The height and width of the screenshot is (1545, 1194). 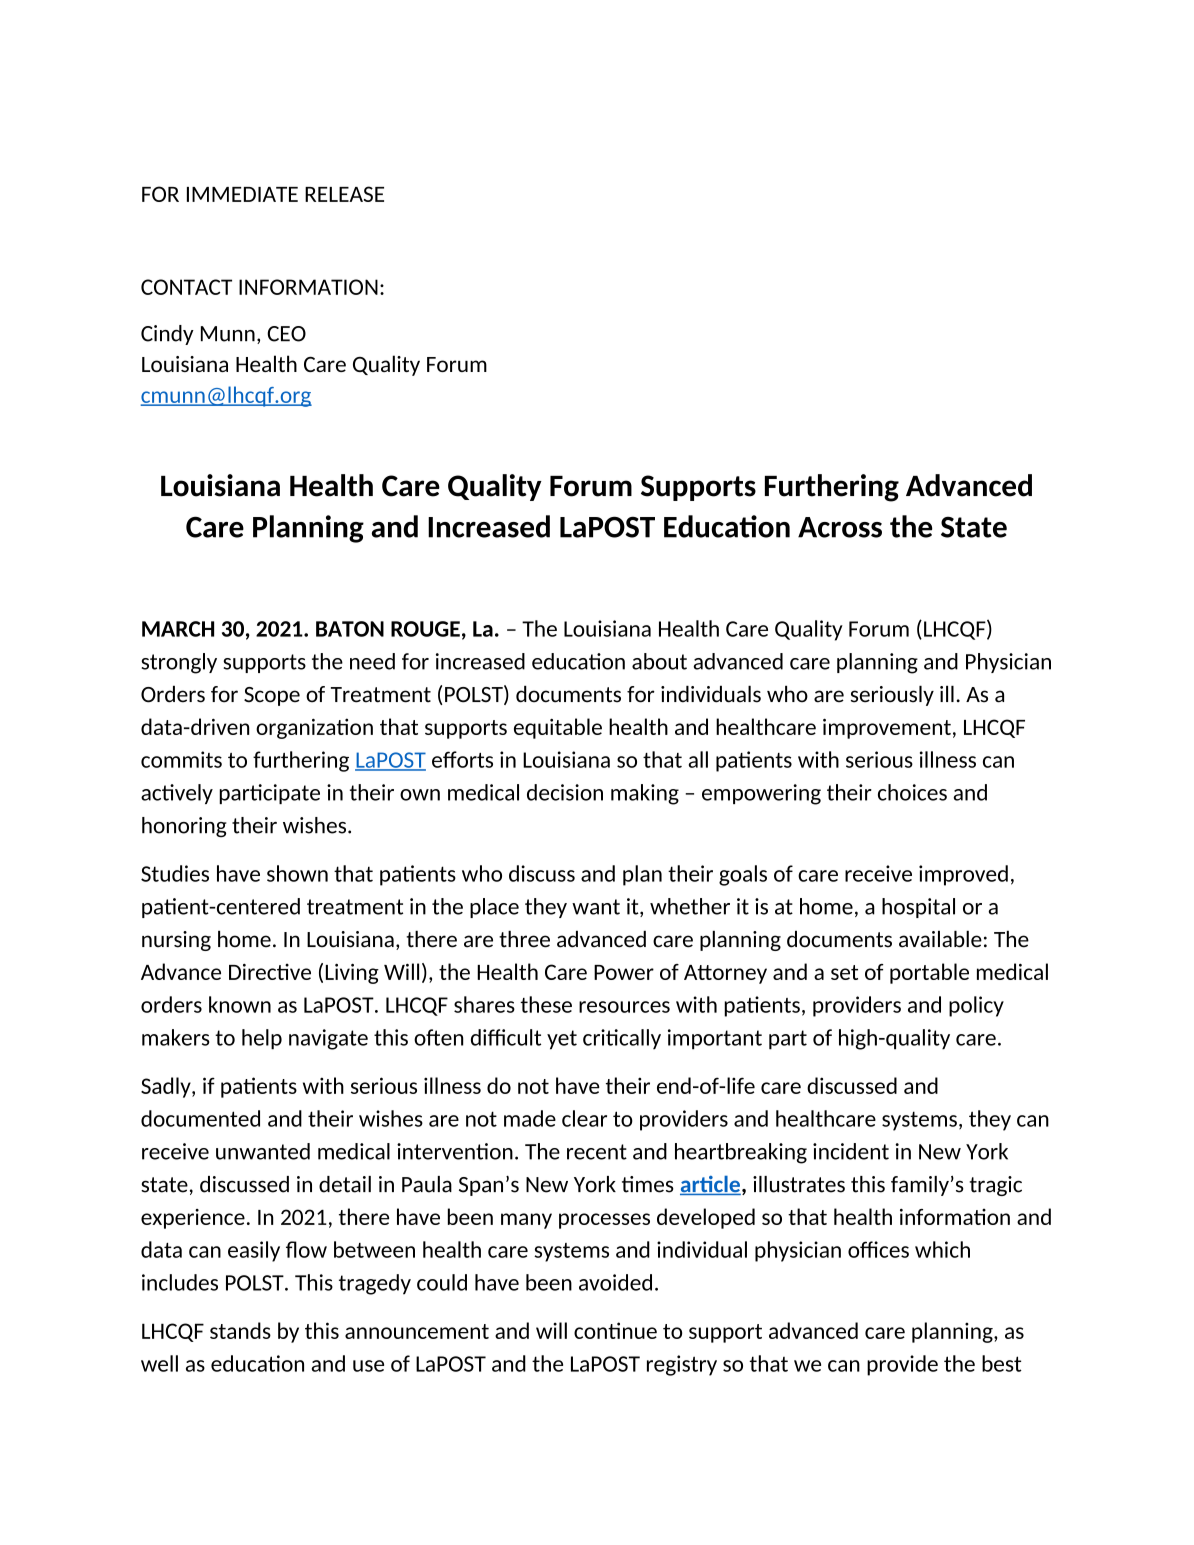 I want to click on RELEASE, so click(x=344, y=194).
